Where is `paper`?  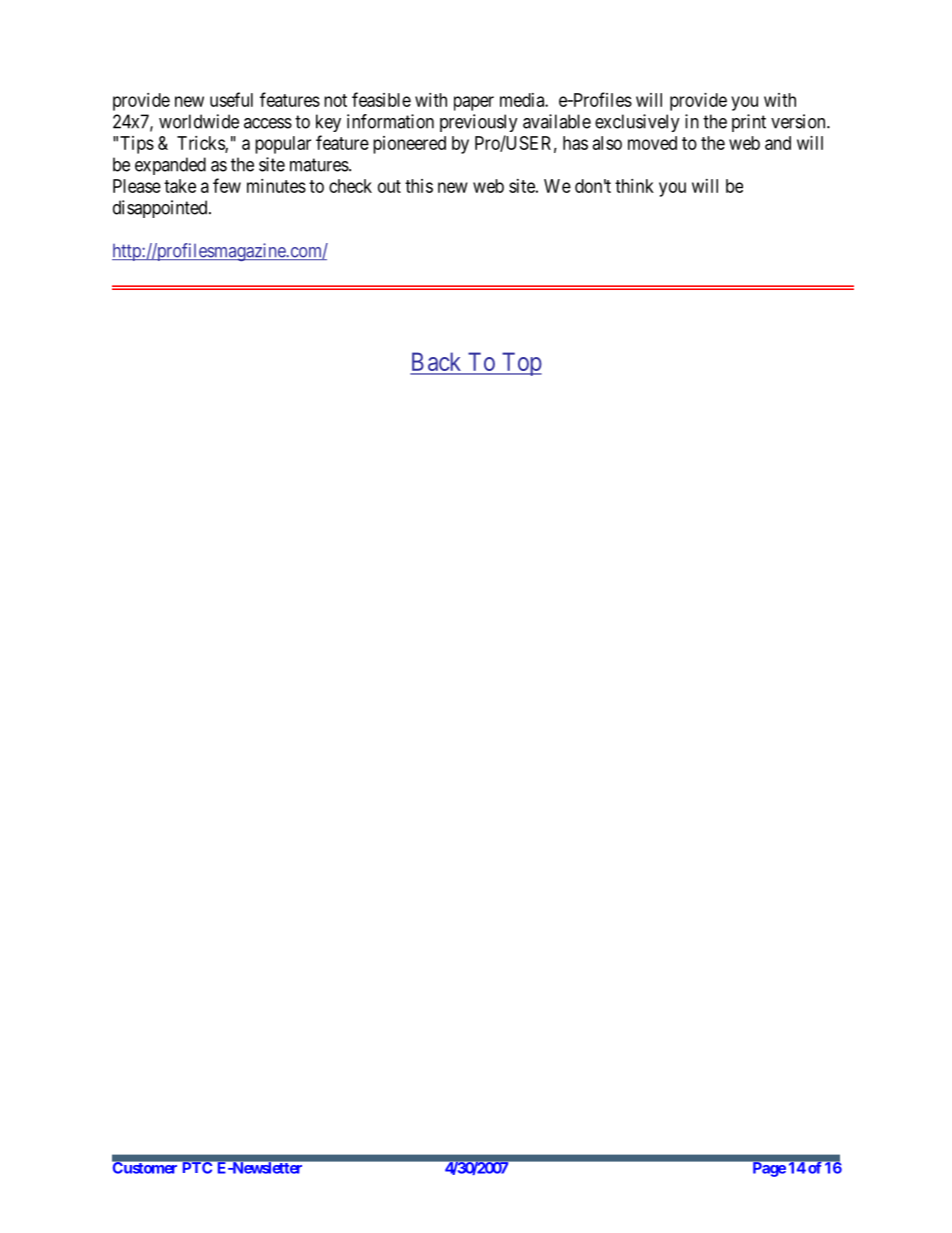
paper is located at coordinates (474, 103).
